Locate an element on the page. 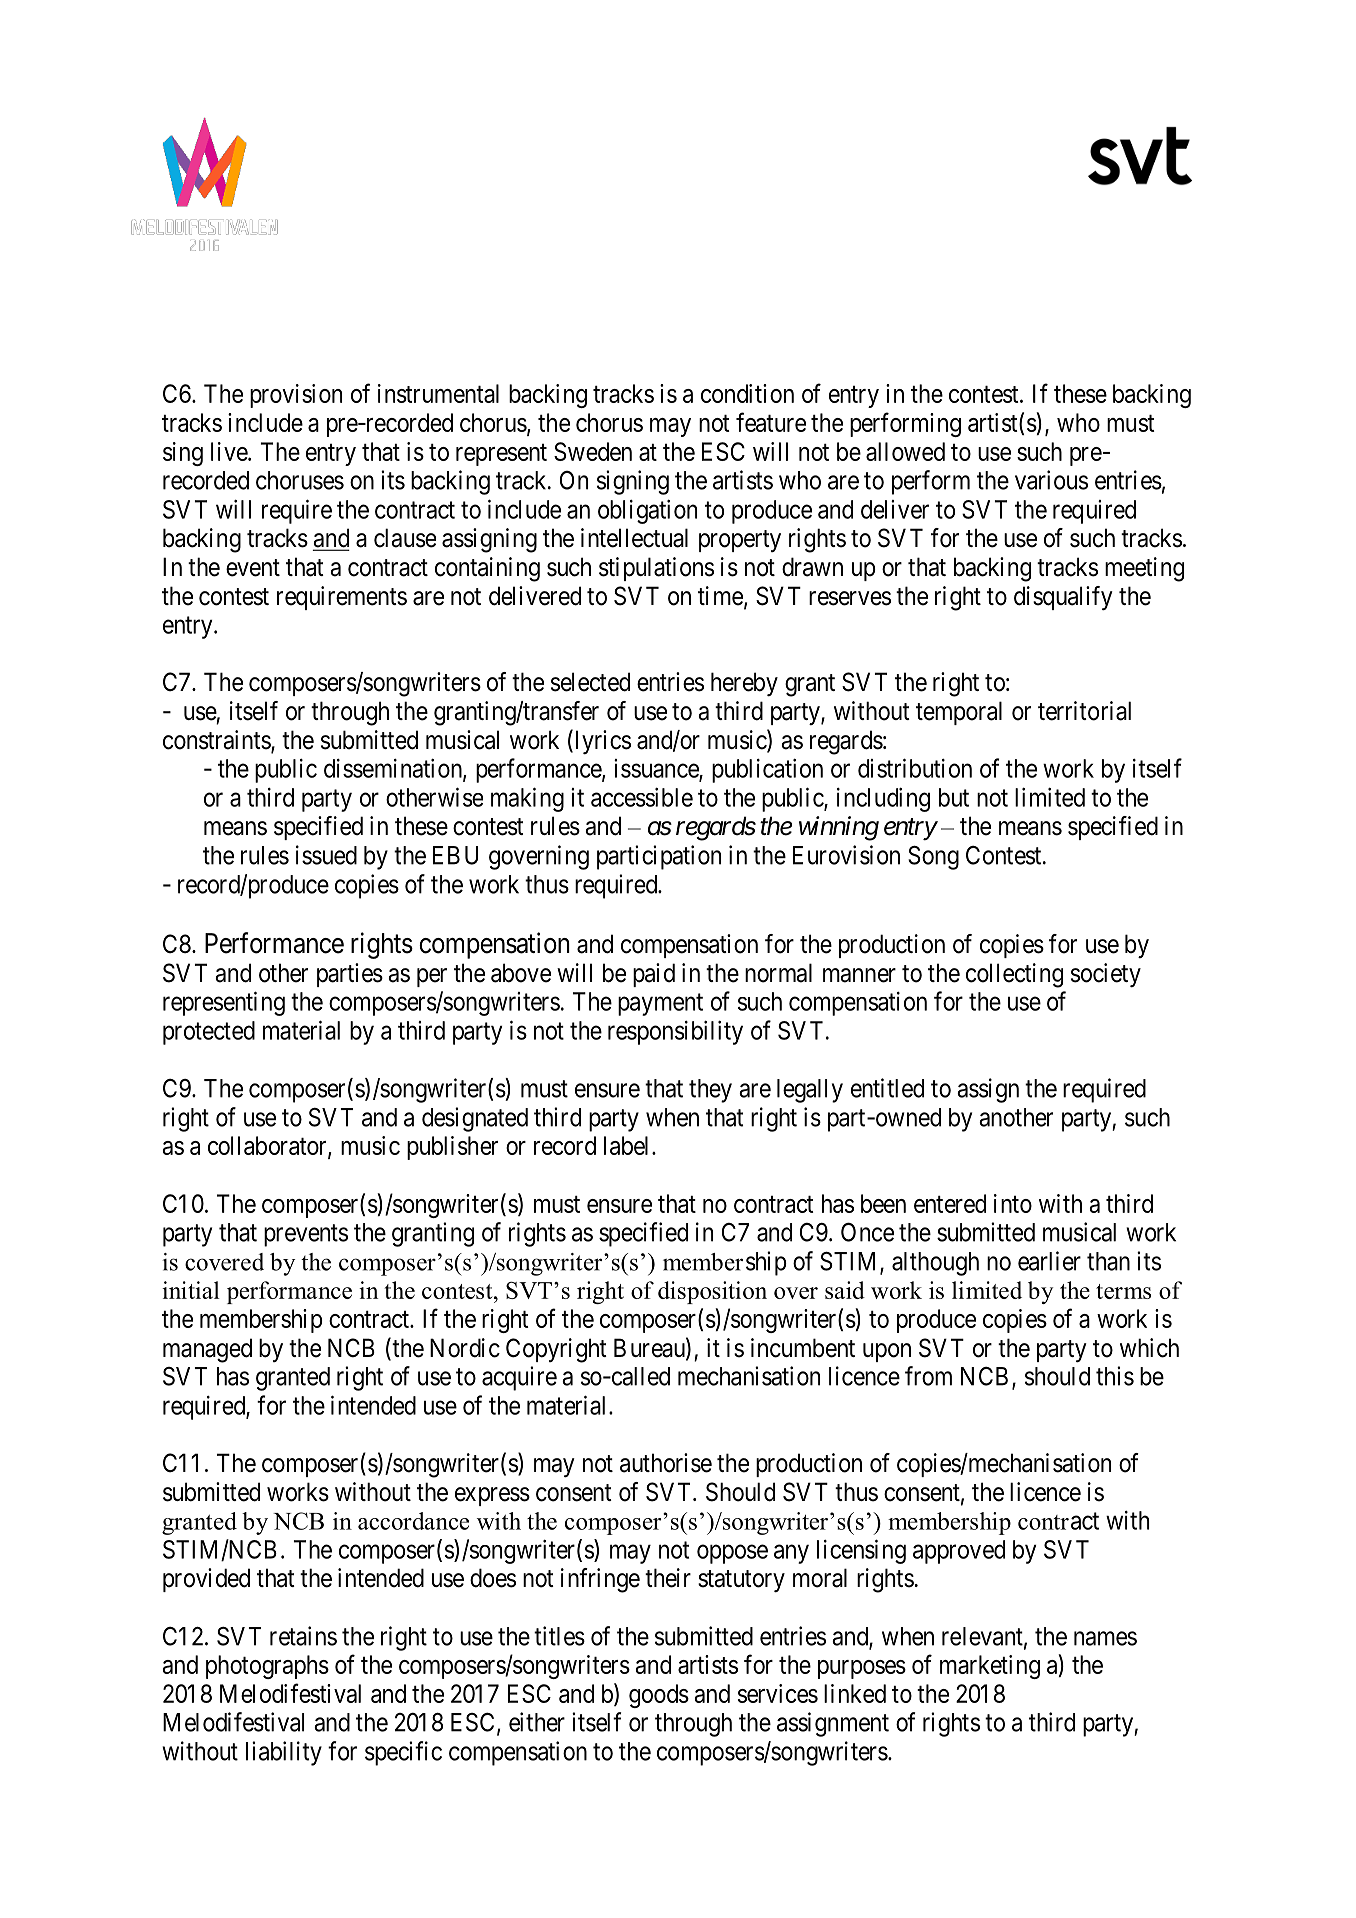 This document has height=1918, width=1356. Sweden is located at coordinates (593, 451).
